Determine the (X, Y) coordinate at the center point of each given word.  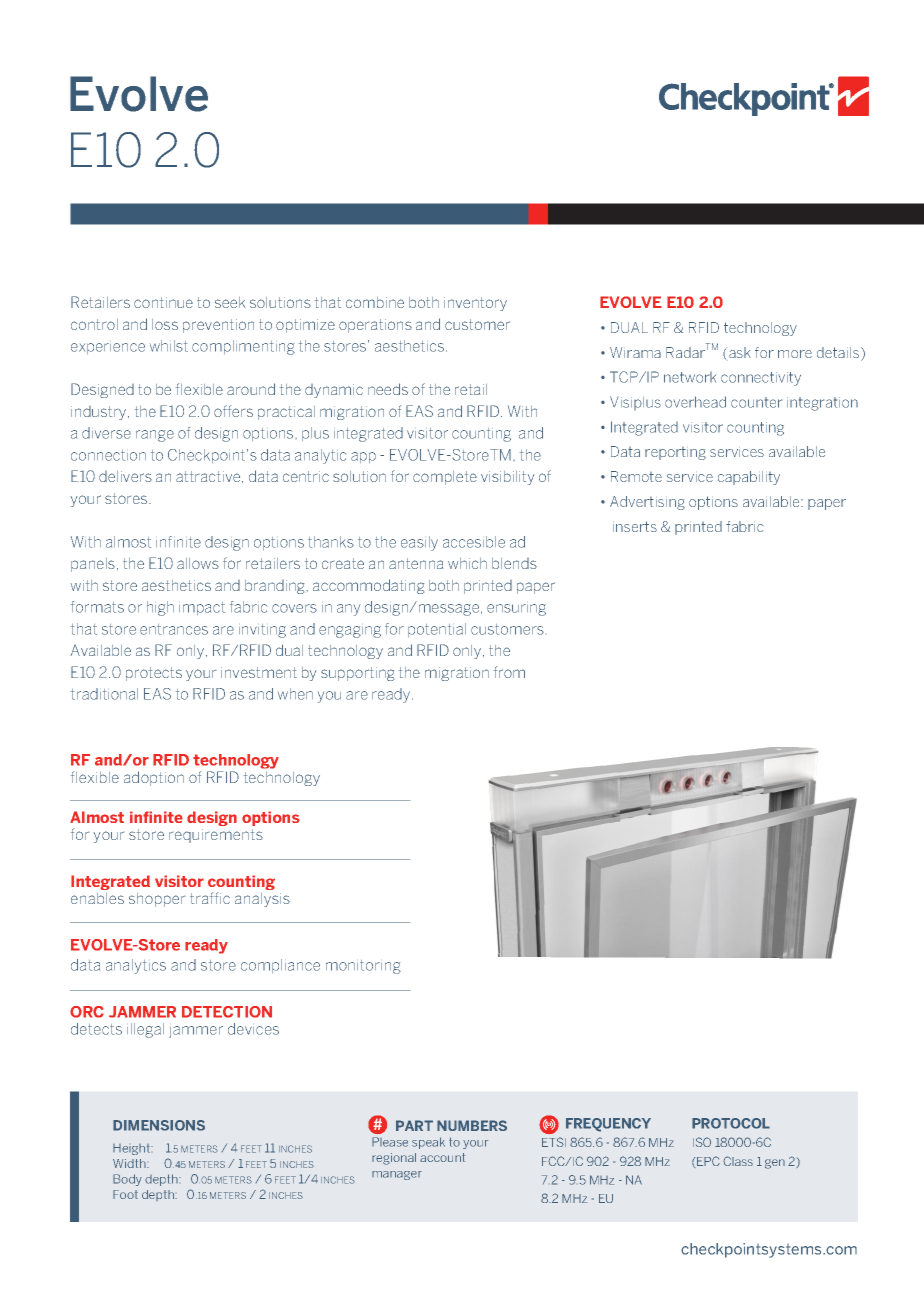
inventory (475, 304)
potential (437, 630)
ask (739, 352)
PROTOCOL (731, 1123)
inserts (635, 526)
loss (165, 324)
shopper (157, 900)
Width (130, 1163)
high (160, 608)
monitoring (363, 967)
